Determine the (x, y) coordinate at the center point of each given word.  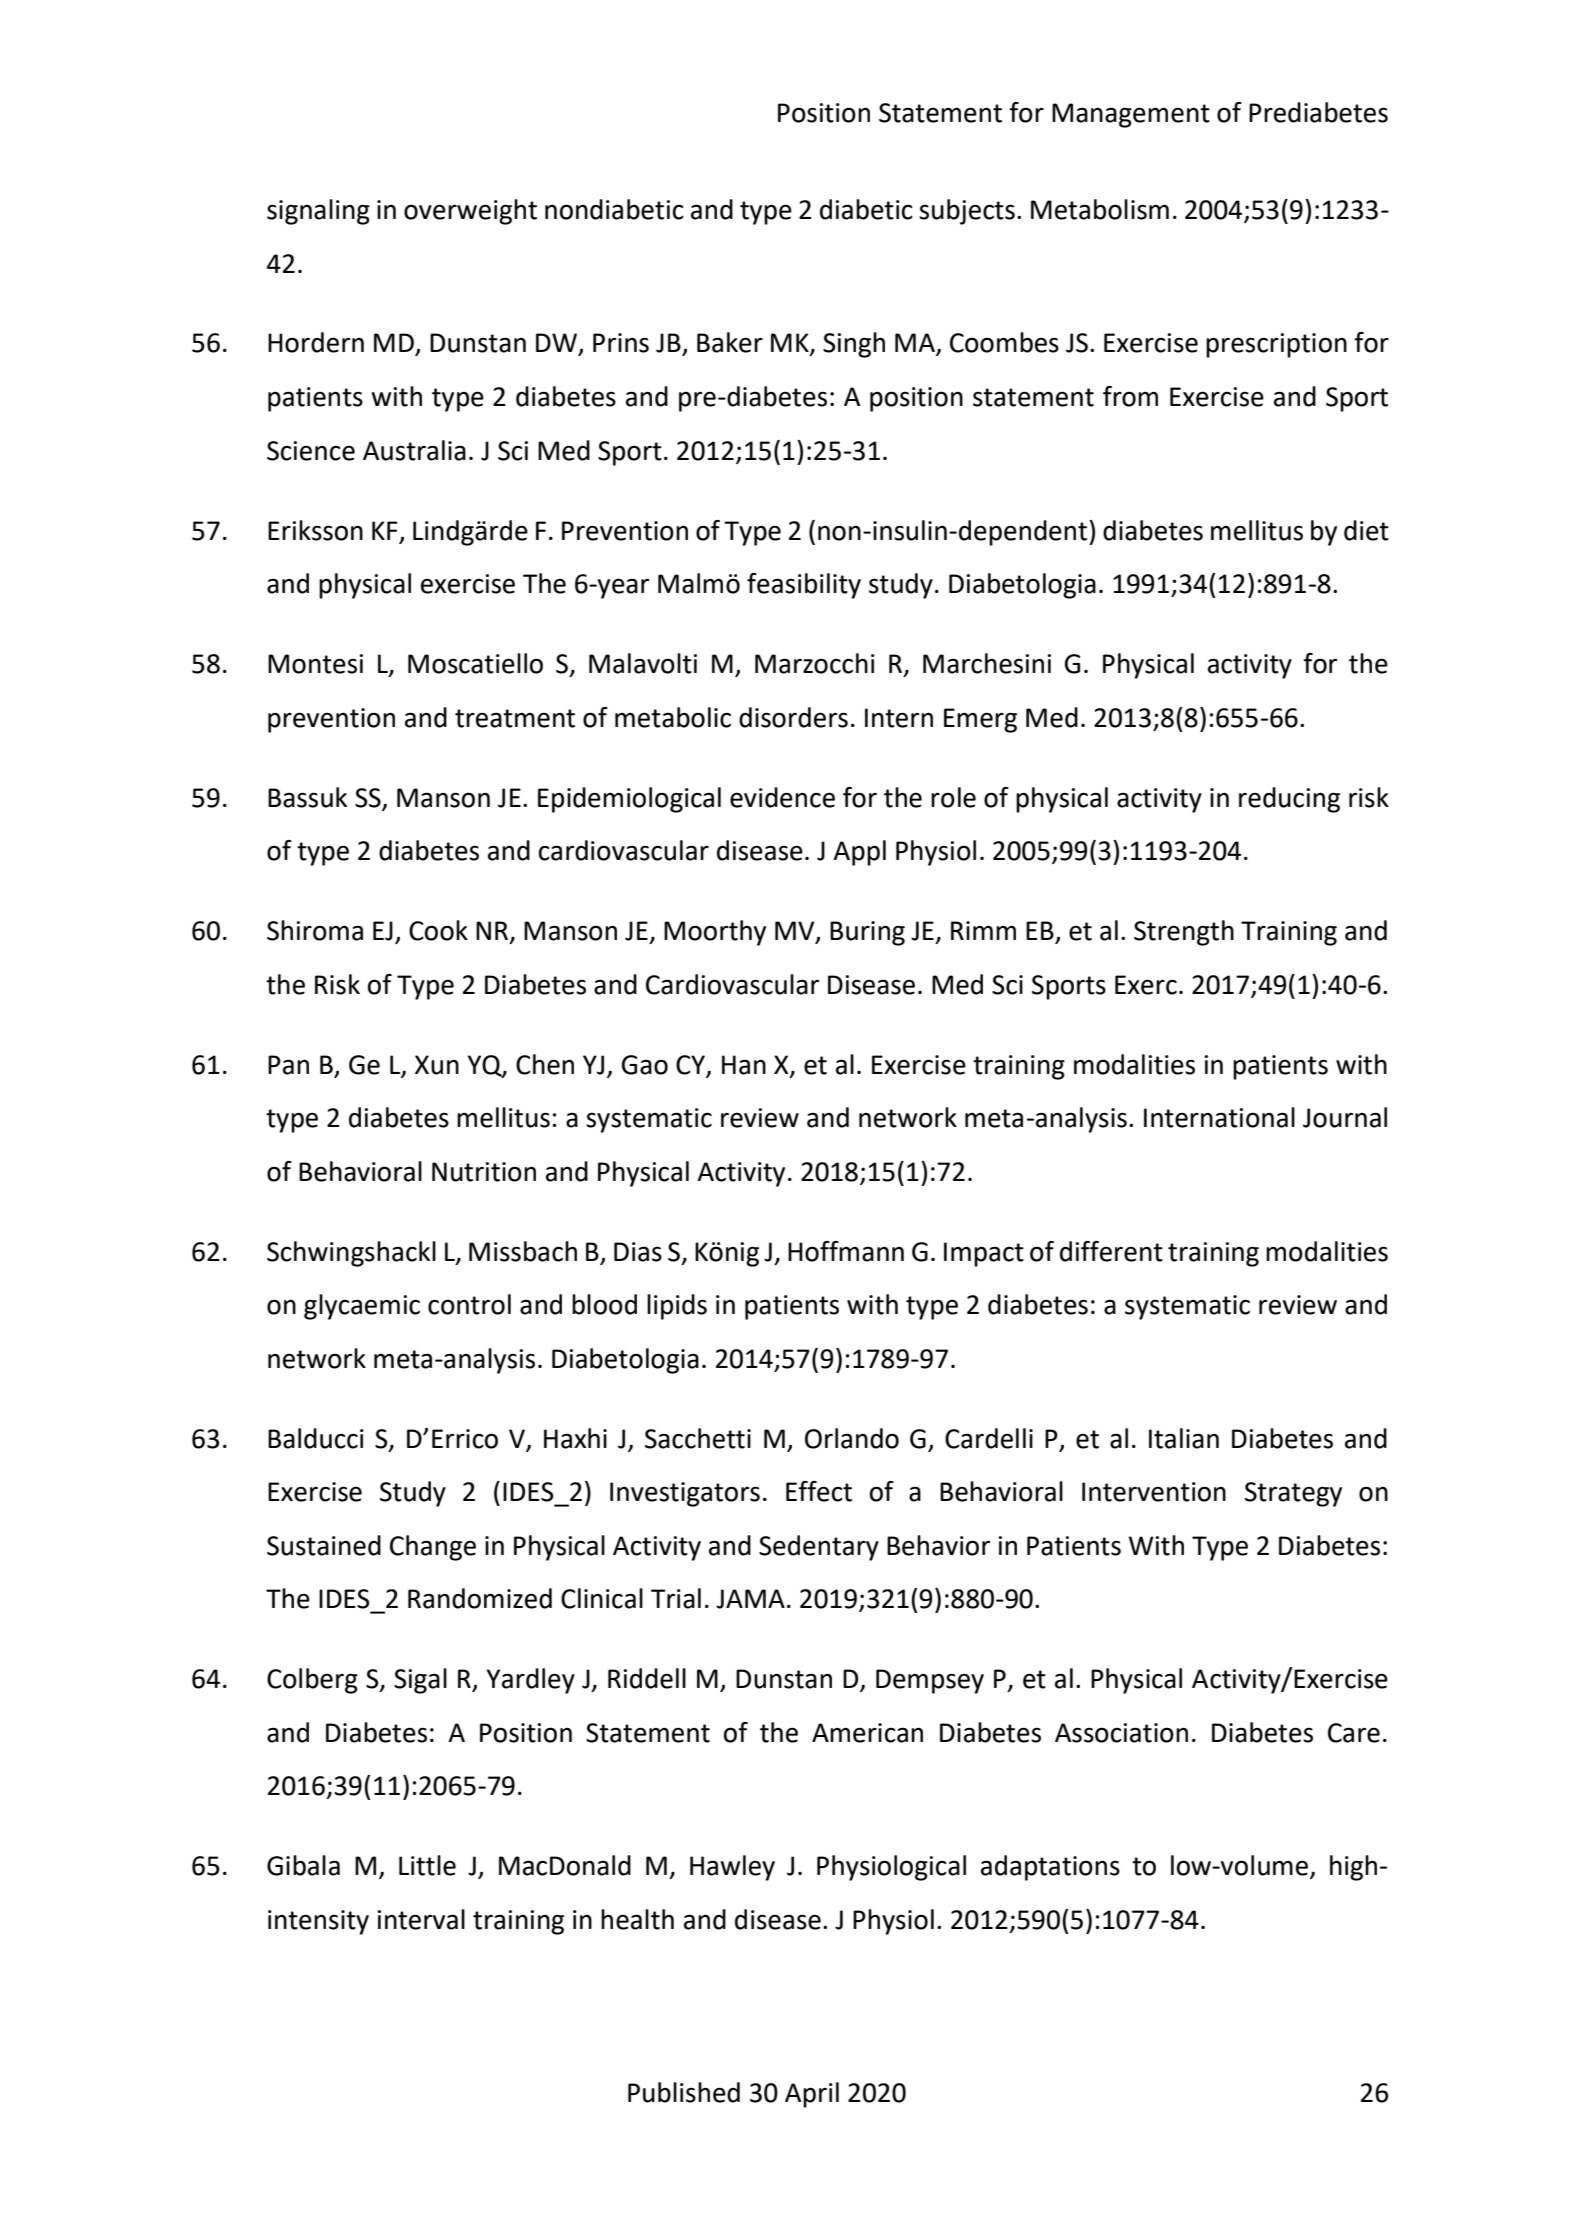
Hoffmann (846, 1251)
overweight (470, 212)
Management (1131, 115)
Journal (1345, 1117)
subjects (967, 212)
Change (433, 1548)
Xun (437, 1065)
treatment (515, 718)
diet (1366, 530)
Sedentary (819, 1548)
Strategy (1293, 1494)
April (812, 2095)
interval (421, 1919)
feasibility (804, 586)
